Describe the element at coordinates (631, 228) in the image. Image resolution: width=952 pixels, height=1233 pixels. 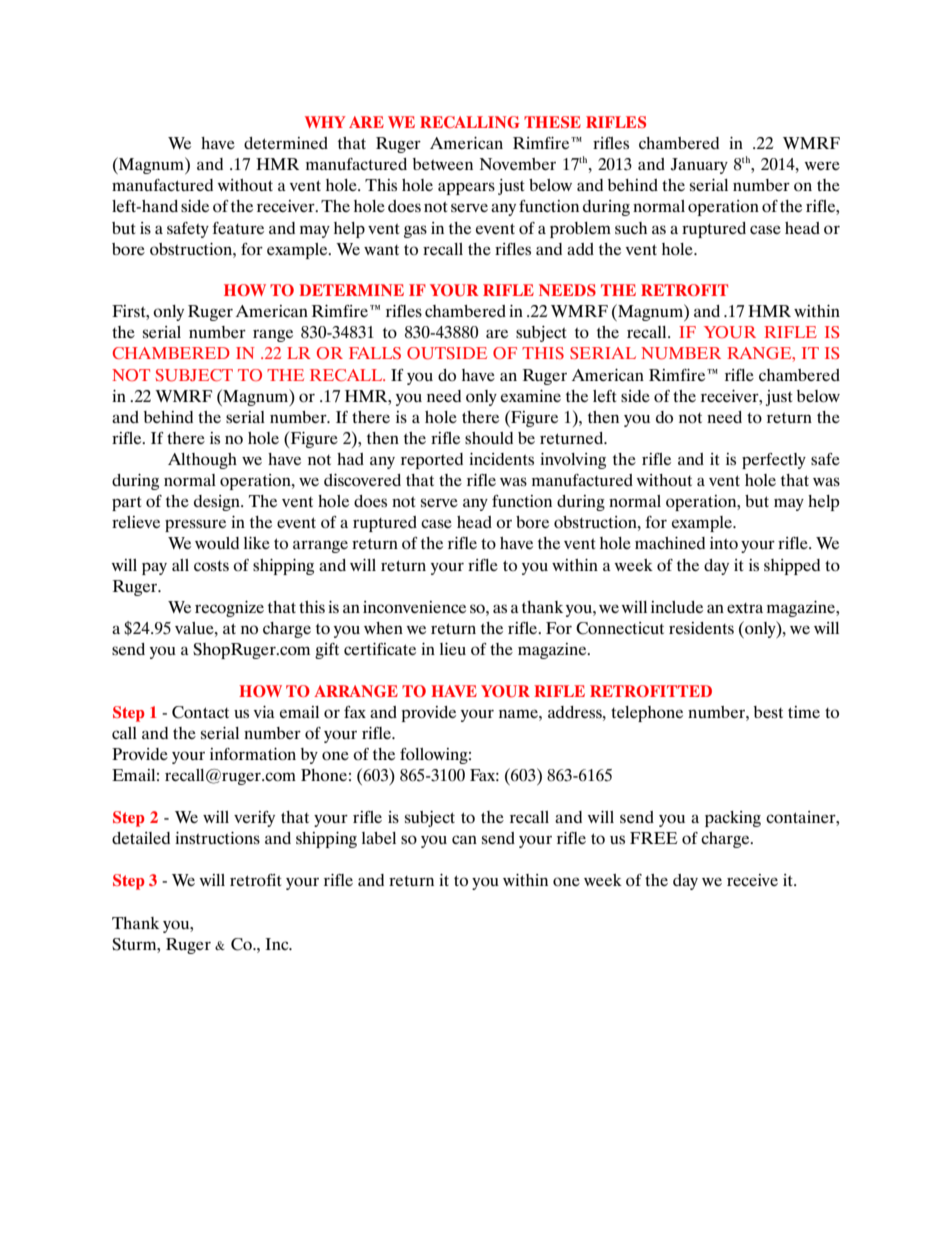
I see `such` at that location.
